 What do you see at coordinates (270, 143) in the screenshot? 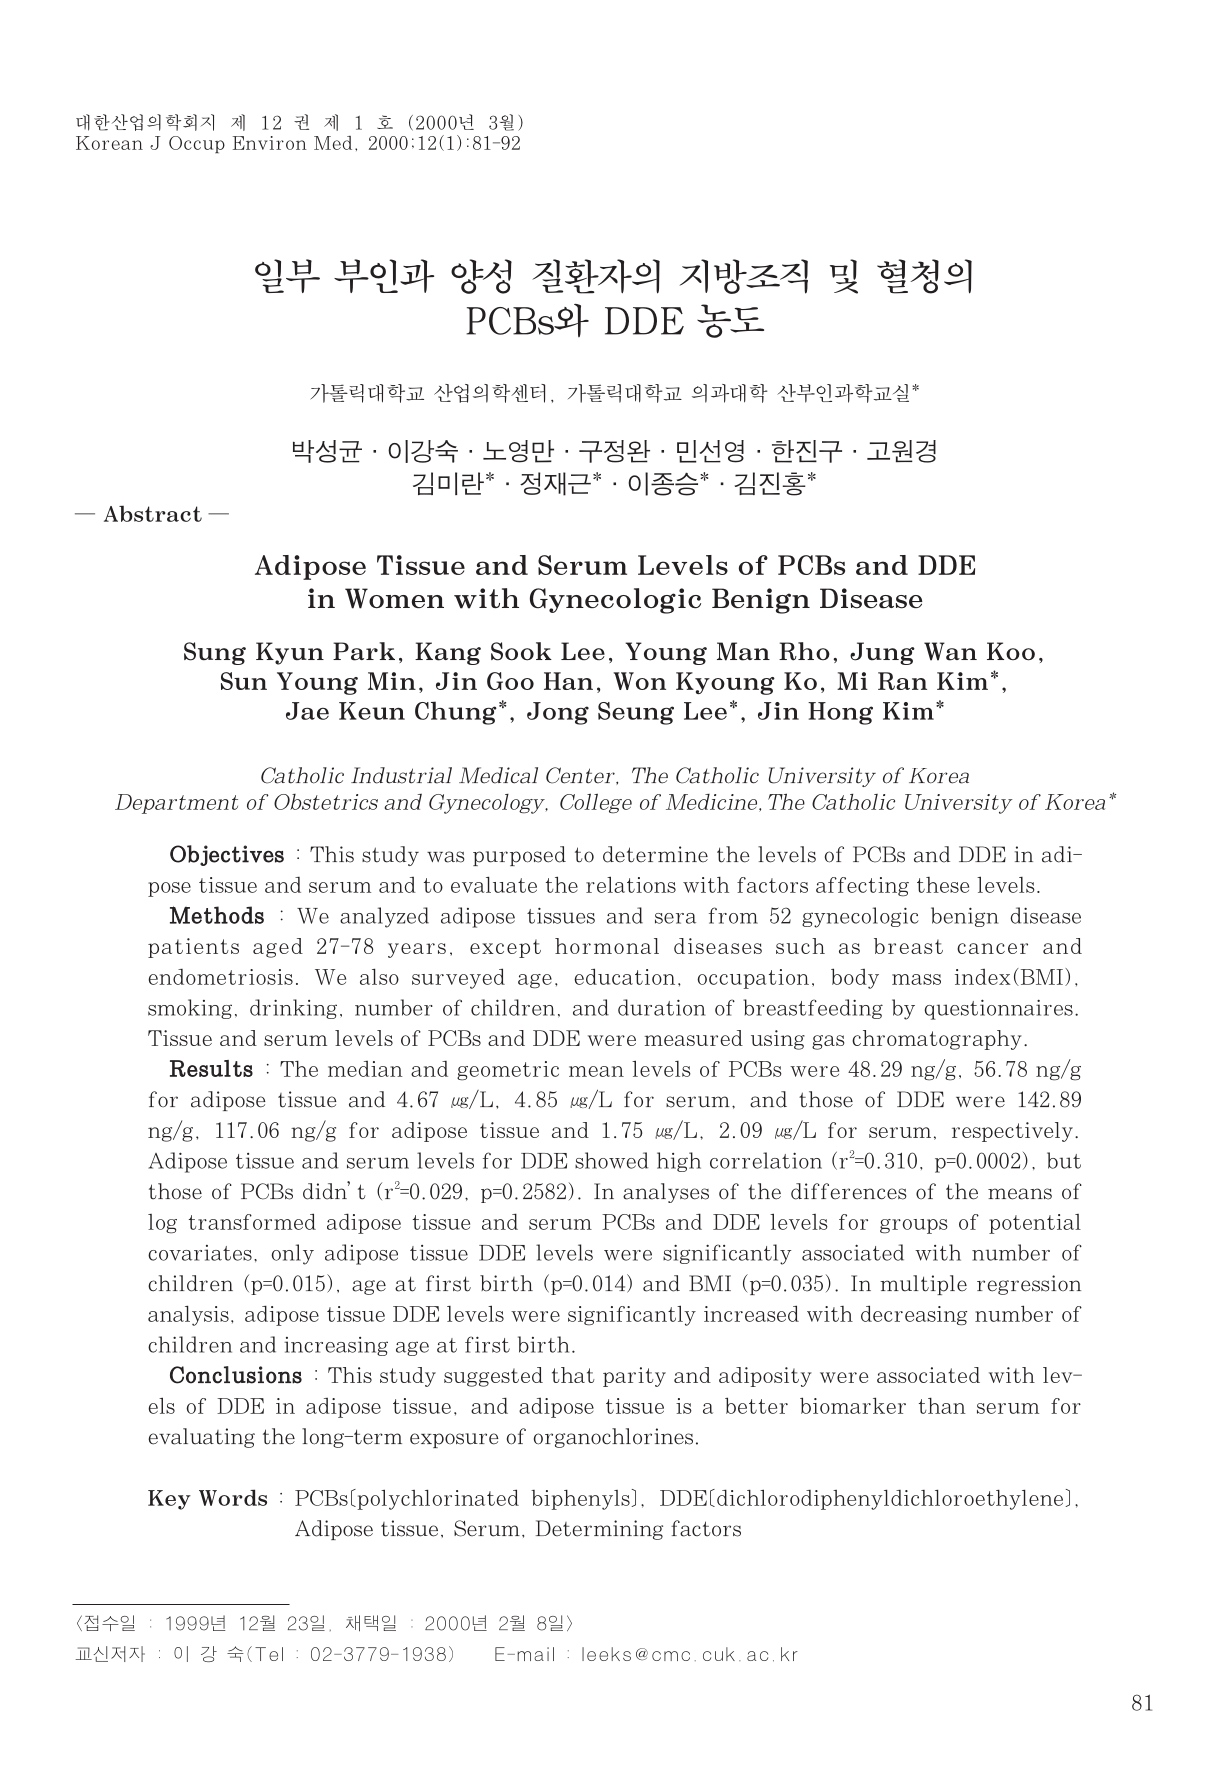
I see `Environ` at bounding box center [270, 143].
